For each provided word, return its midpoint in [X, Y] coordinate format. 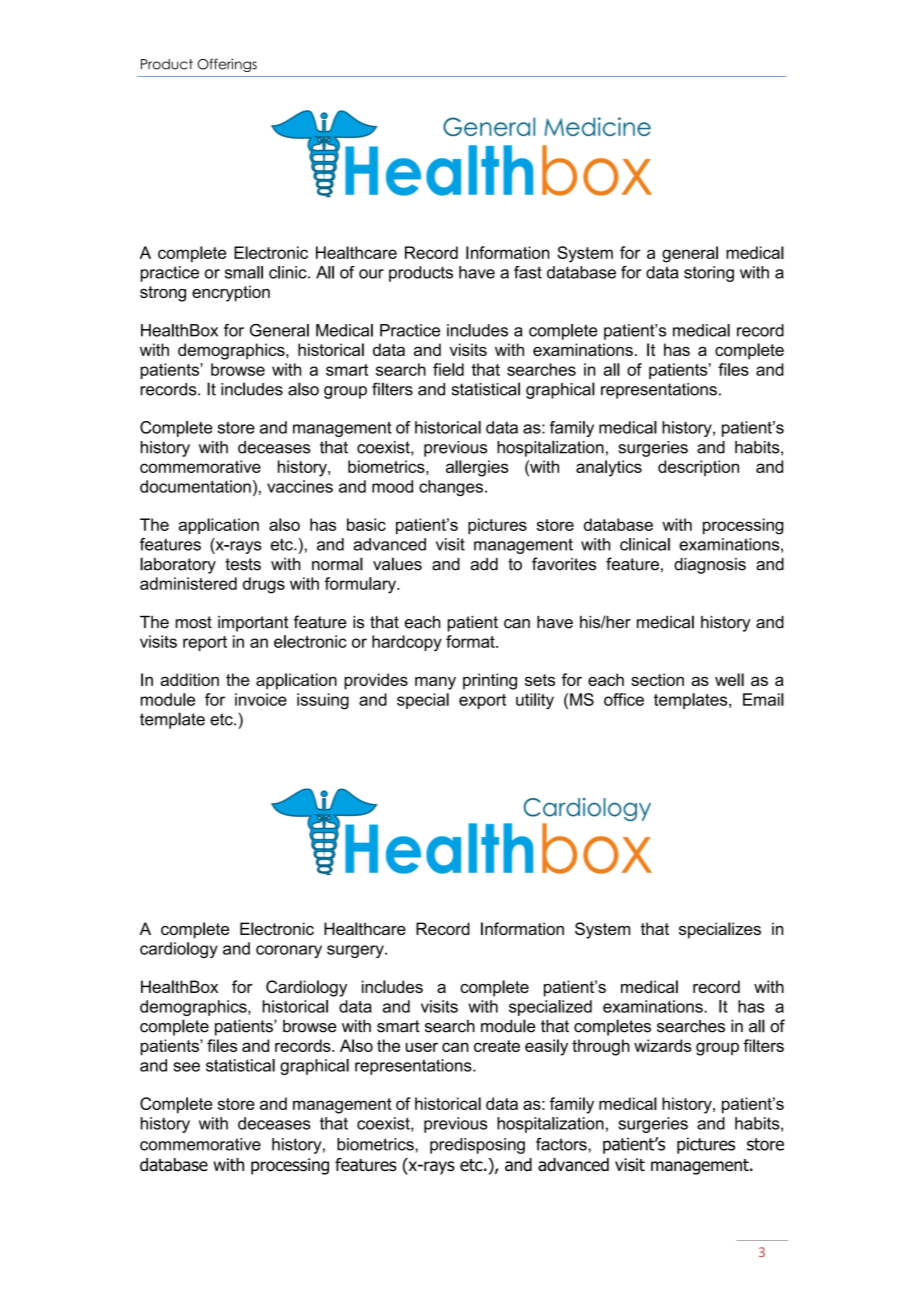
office [624, 699]
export [482, 701]
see [186, 1067]
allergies [477, 468]
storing [709, 274]
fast [528, 272]
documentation [195, 486]
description [698, 468]
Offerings [227, 65]
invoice [261, 699]
